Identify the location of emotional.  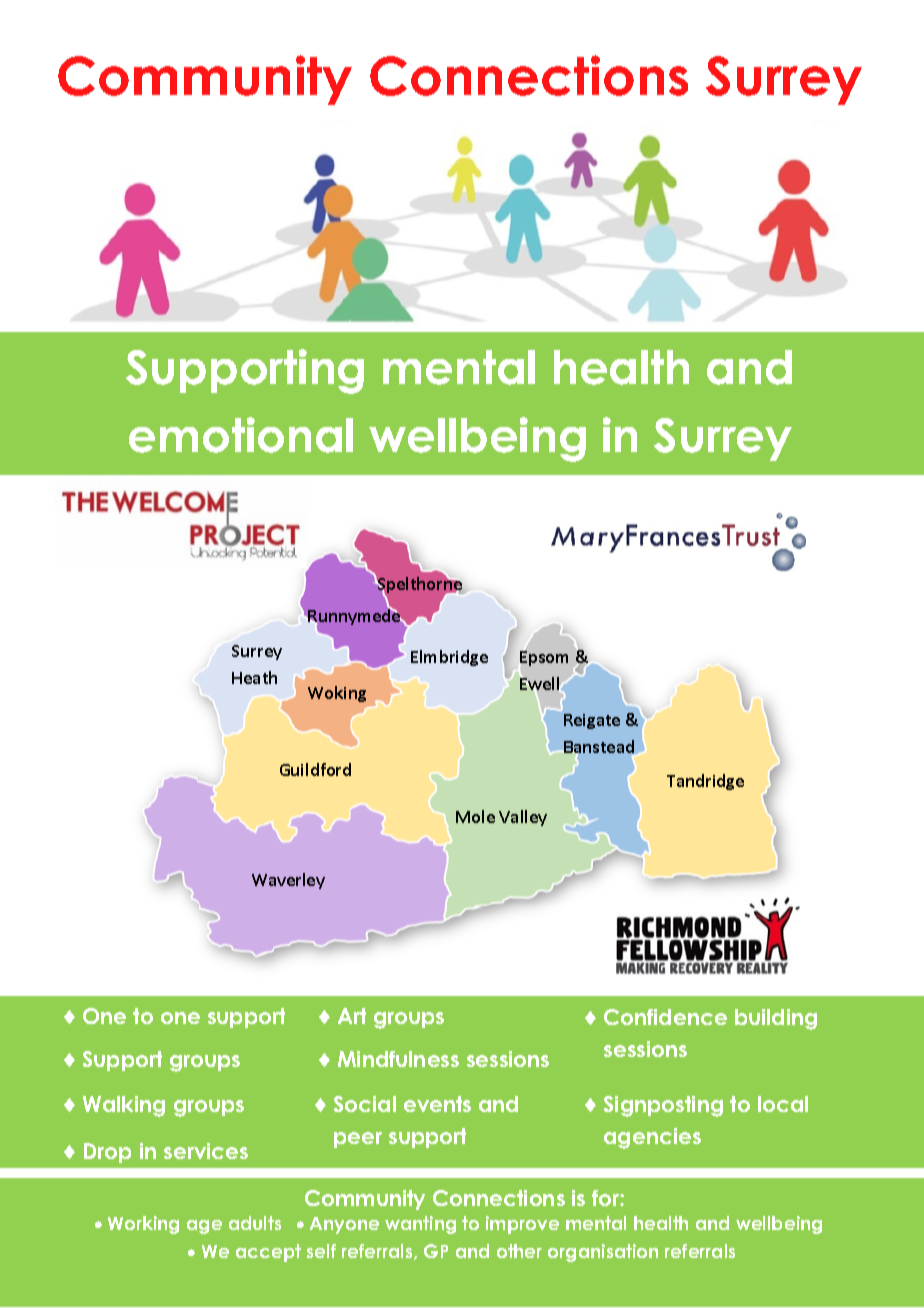
(241, 435).
